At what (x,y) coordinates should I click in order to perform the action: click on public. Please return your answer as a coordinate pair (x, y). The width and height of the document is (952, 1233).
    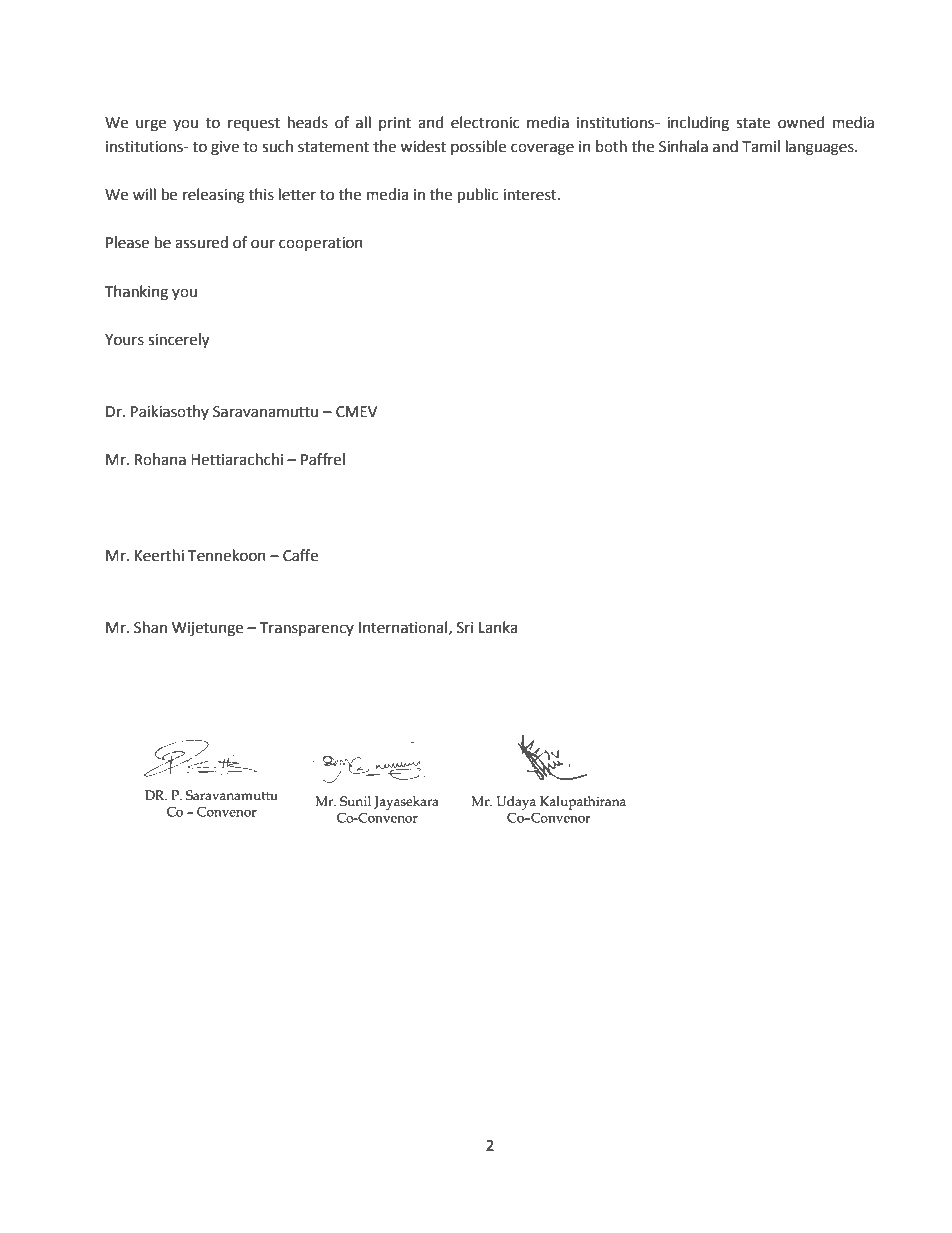
    Looking at the image, I should click on (478, 196).
